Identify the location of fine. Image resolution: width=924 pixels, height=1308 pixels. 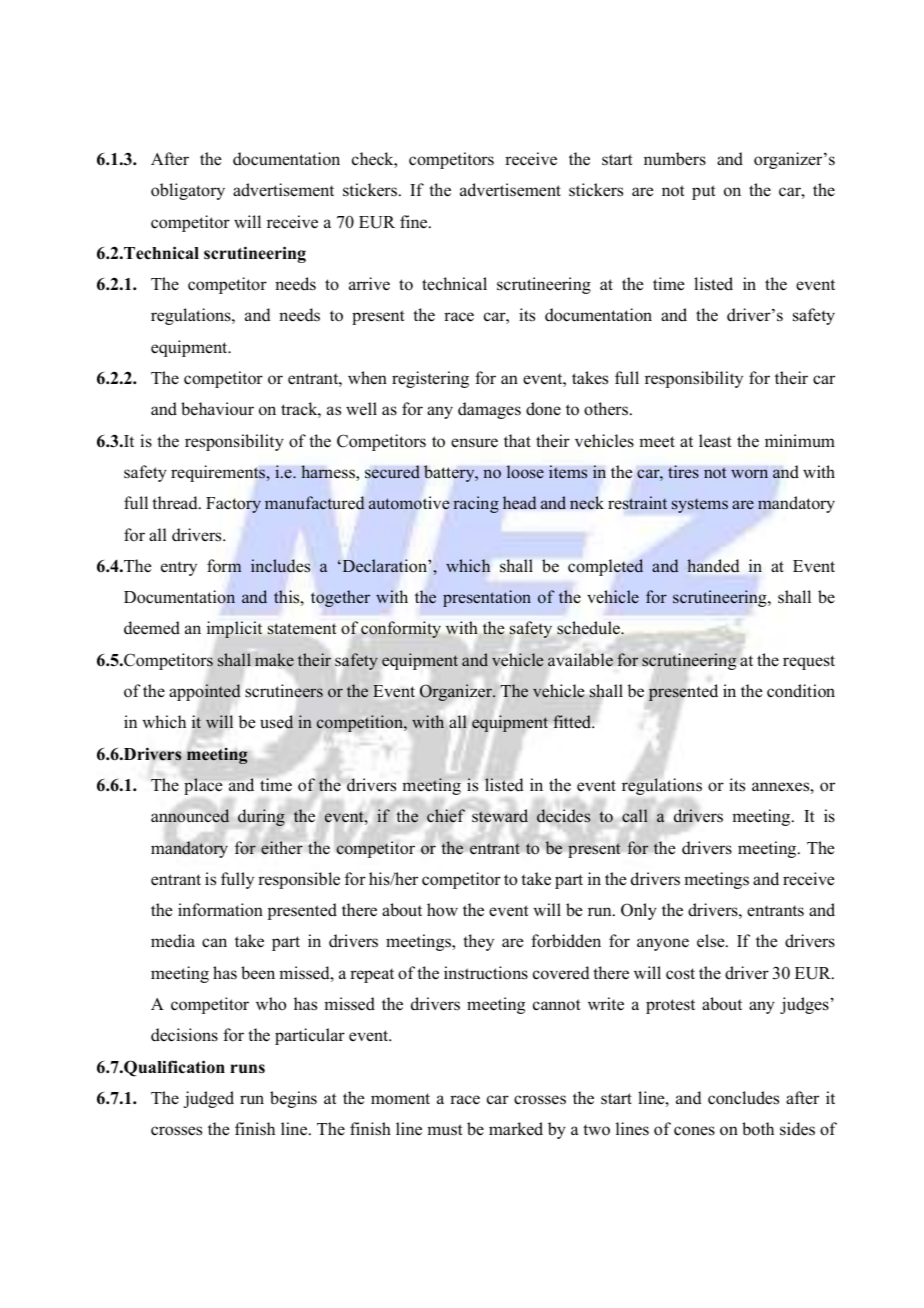
(415, 222).
